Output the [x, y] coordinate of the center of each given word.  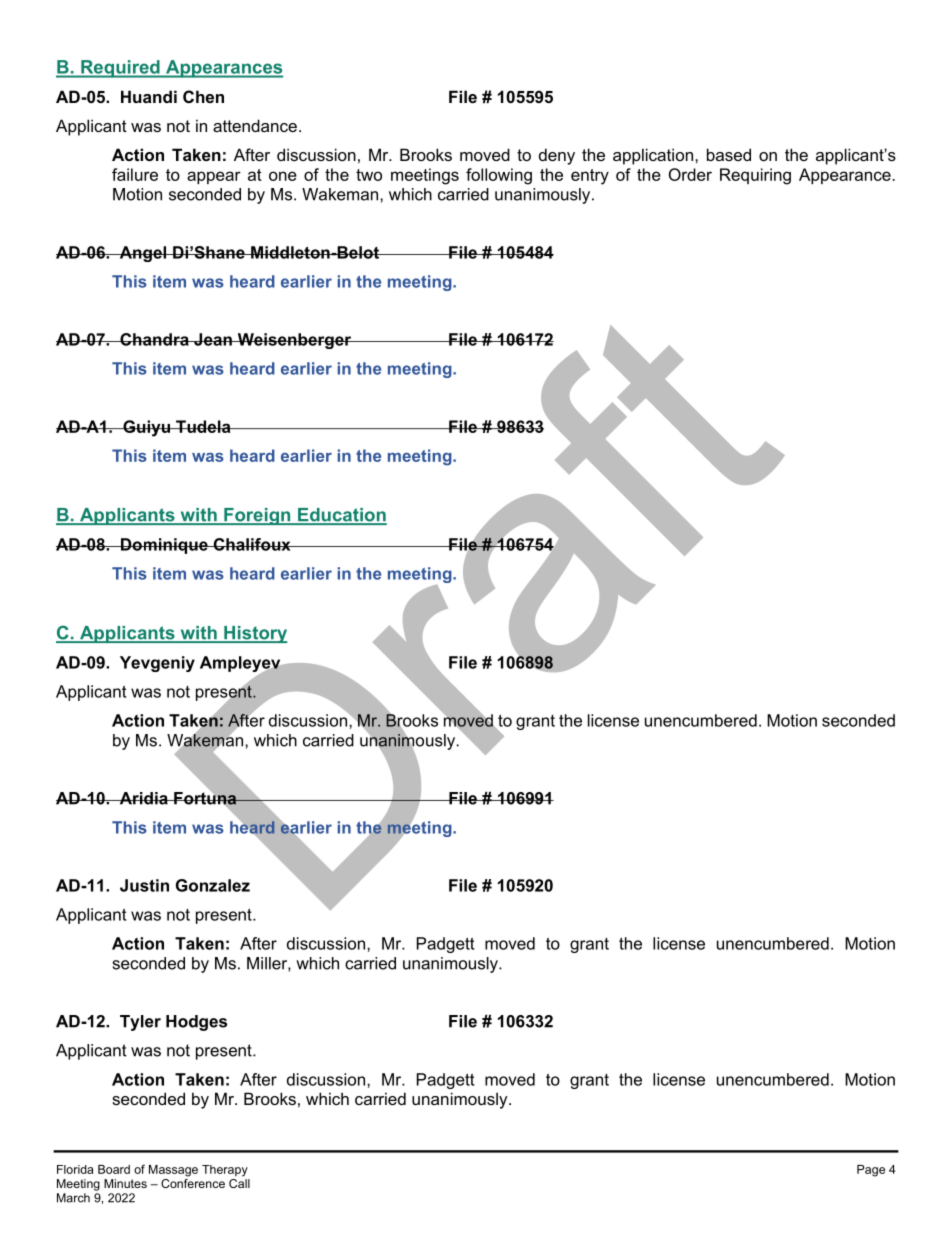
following [499, 176]
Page [871, 1171]
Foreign [257, 516]
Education [341, 516]
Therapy [225, 1171]
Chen [203, 96]
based [729, 154]
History [255, 634]
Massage [173, 1171]
